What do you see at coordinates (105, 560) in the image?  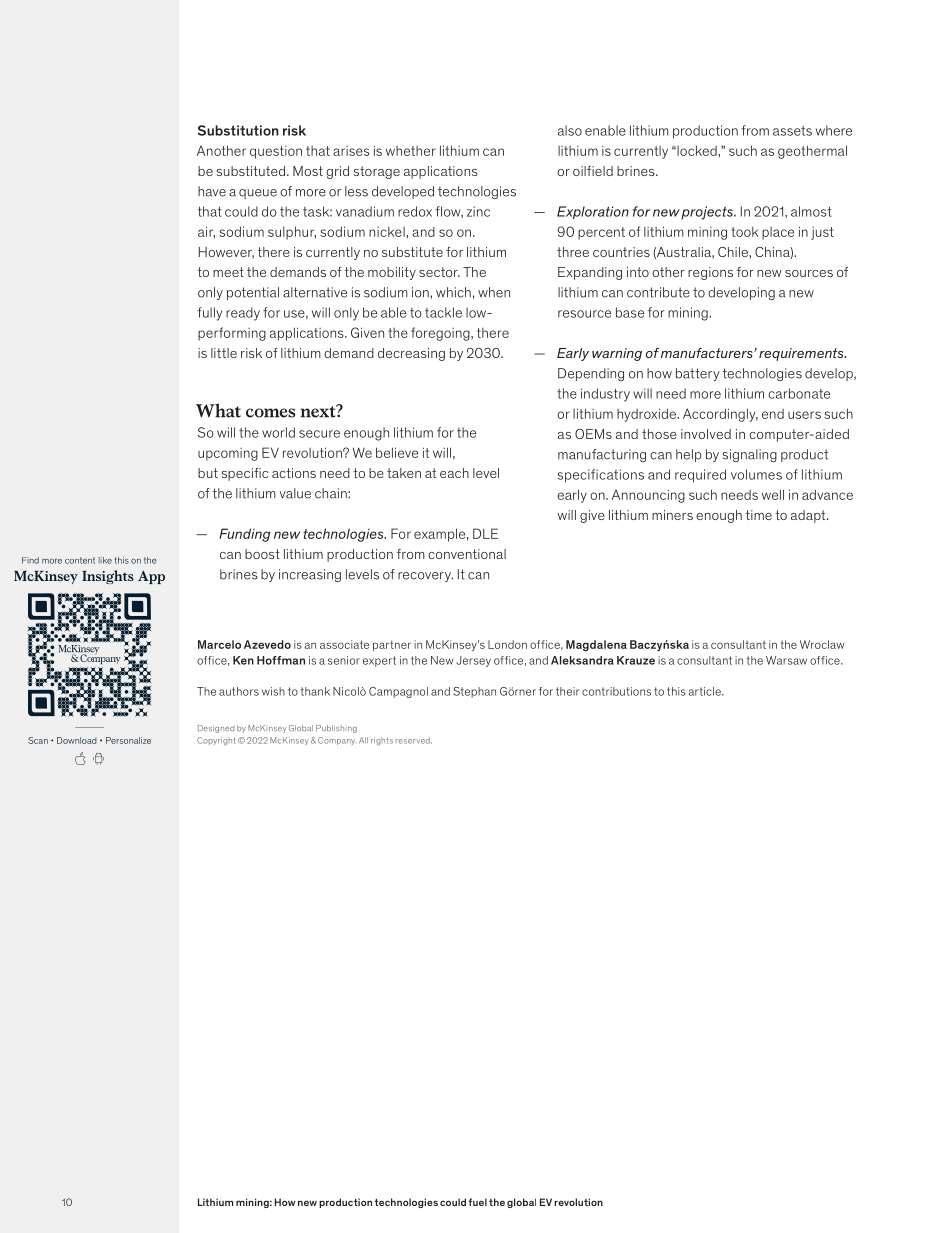 I see `like` at bounding box center [105, 560].
